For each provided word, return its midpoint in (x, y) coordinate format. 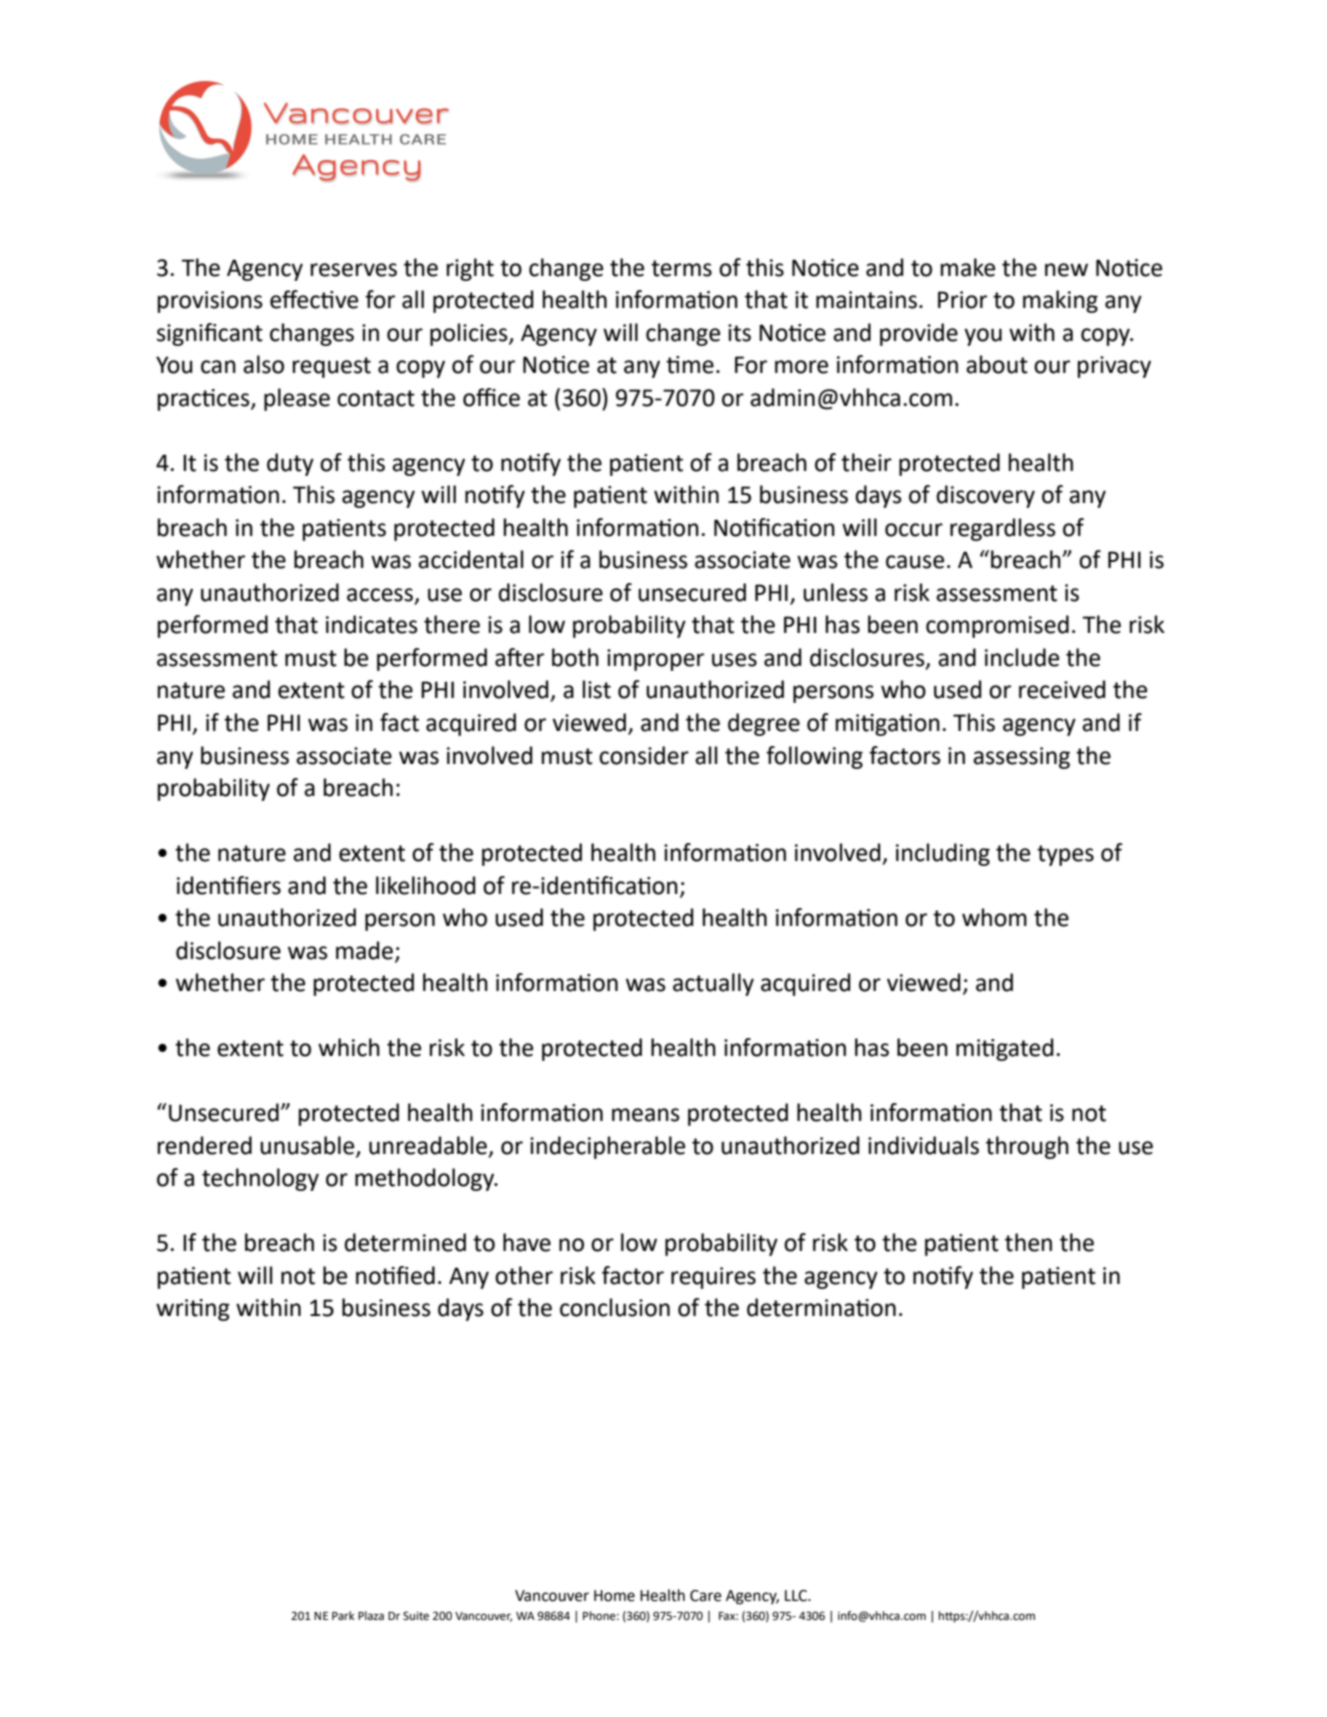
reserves (354, 270)
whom (994, 917)
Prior (962, 300)
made (364, 950)
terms (681, 268)
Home (614, 1596)
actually (713, 984)
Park (343, 1615)
